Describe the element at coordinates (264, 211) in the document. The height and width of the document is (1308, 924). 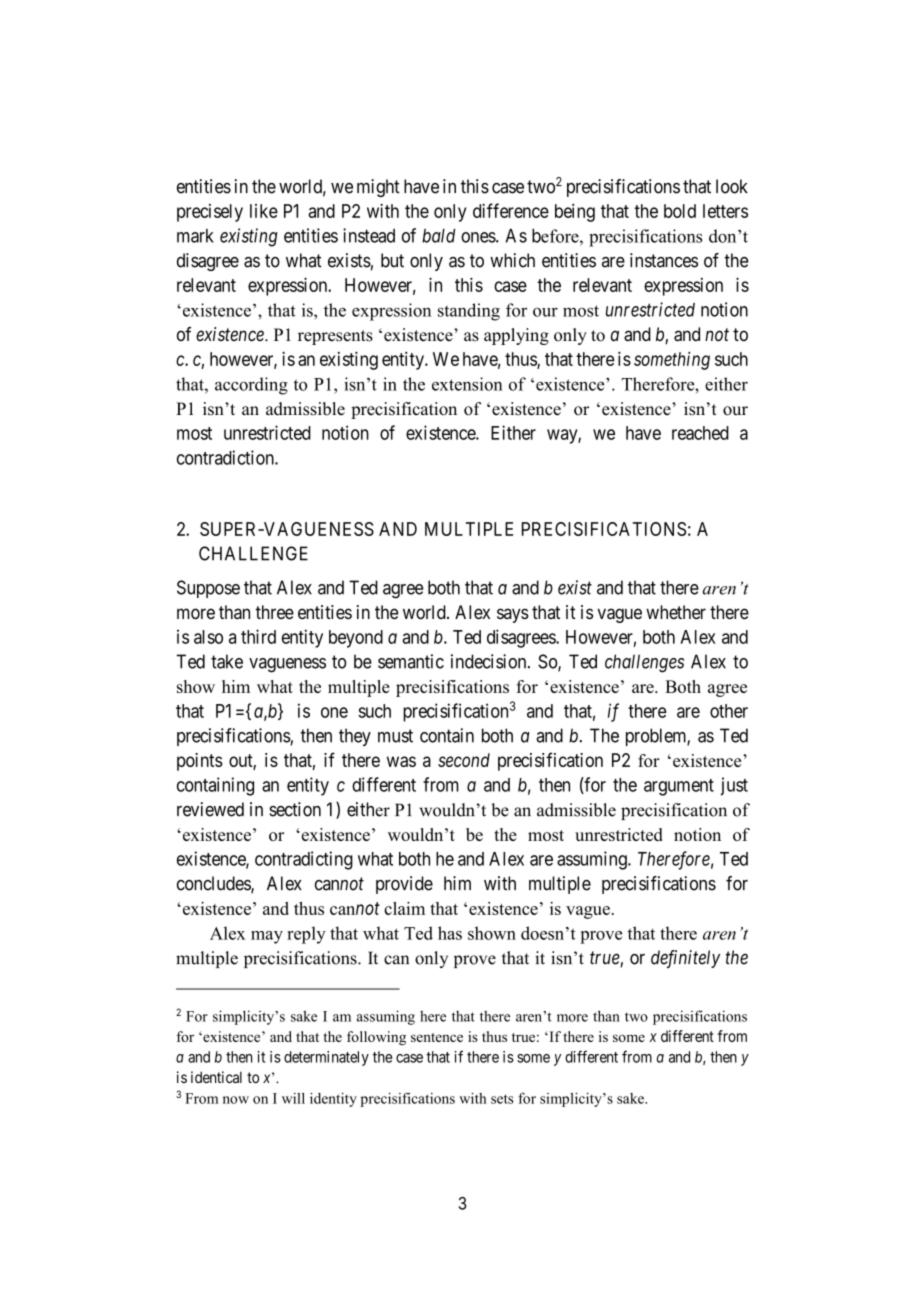
I see `like` at that location.
